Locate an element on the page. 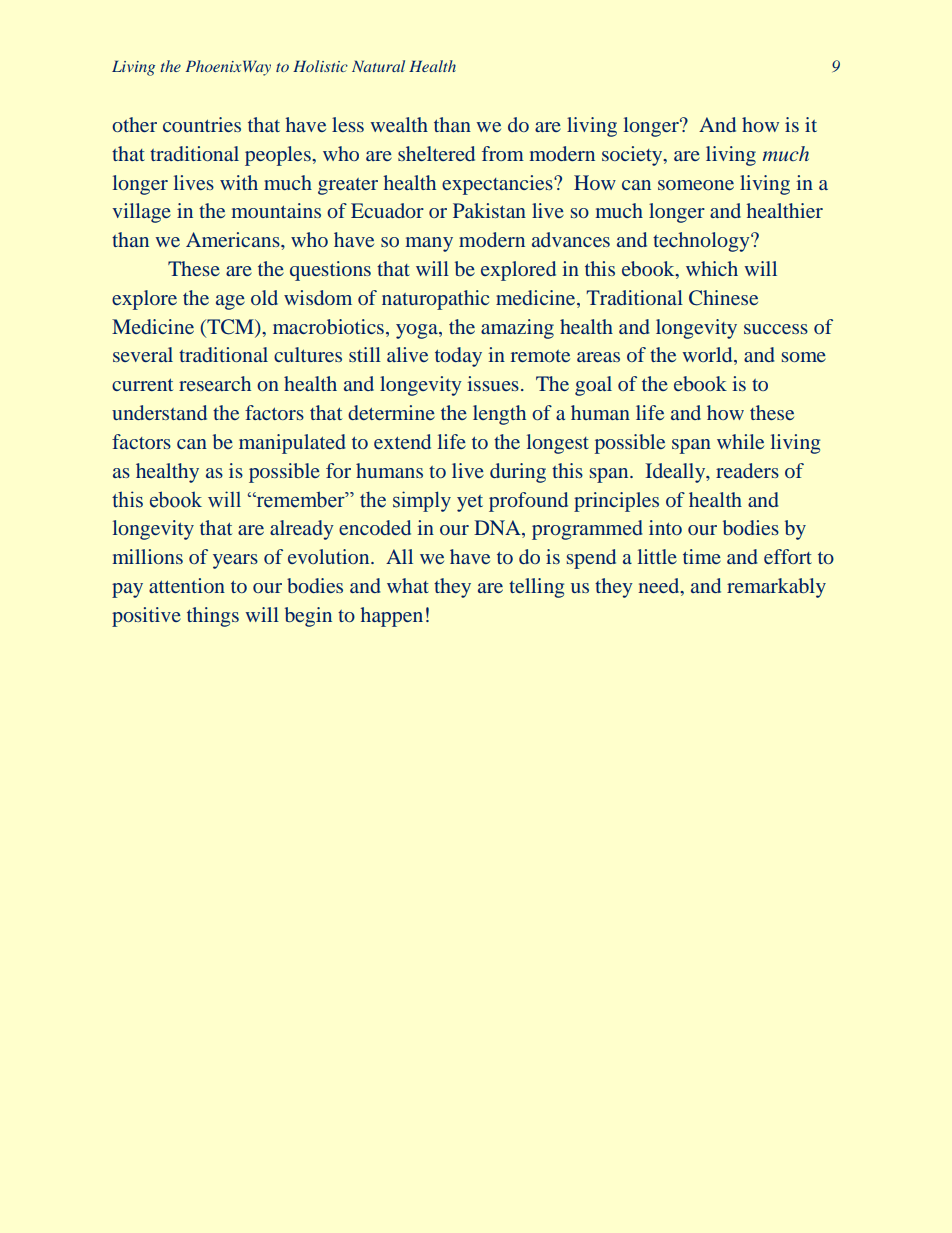 The height and width of the page is (1233, 952). what is located at coordinates (408, 585).
